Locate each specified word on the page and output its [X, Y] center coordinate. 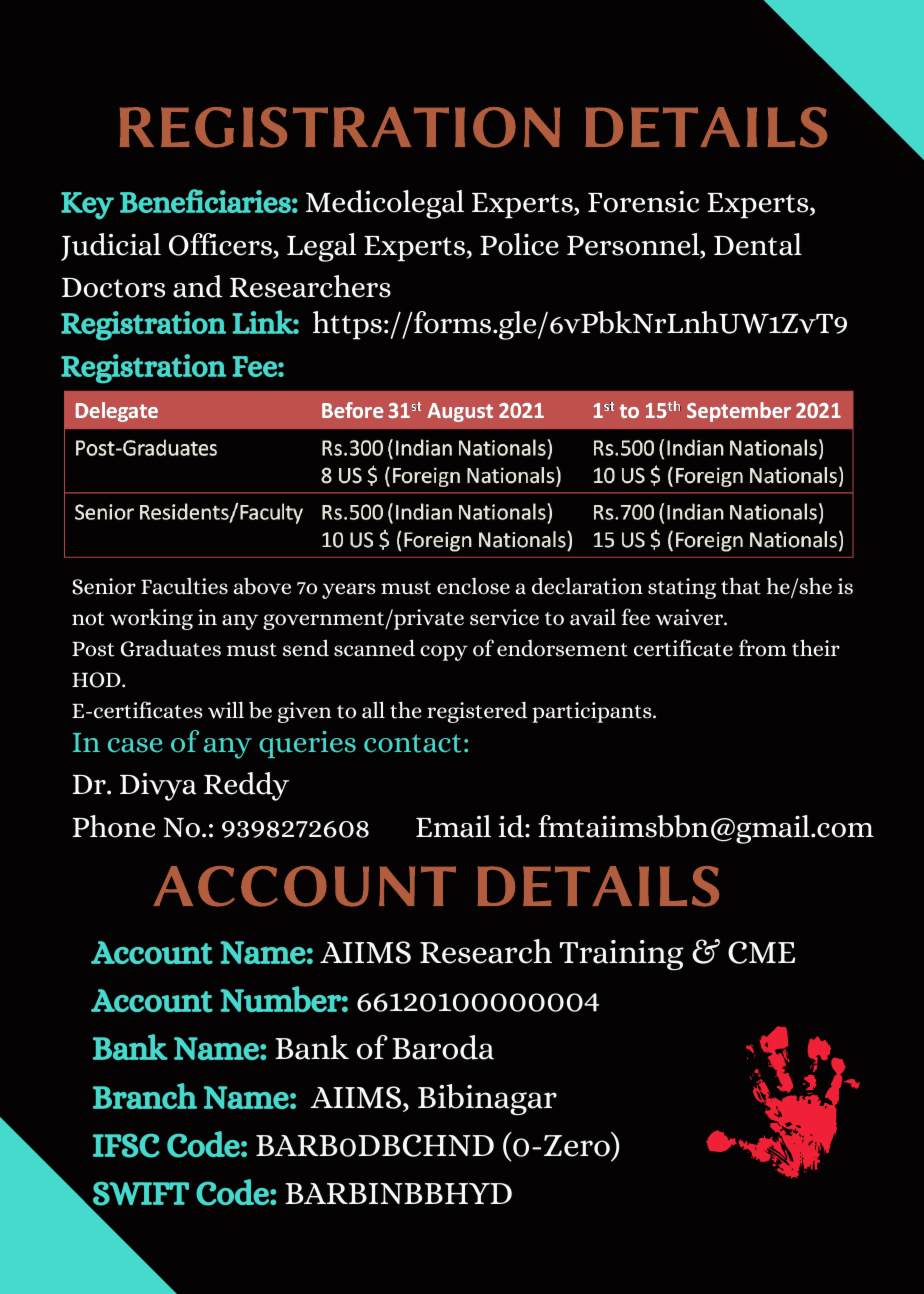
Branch [145, 1096]
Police [519, 244]
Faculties [184, 586]
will [226, 710]
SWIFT [141, 1193]
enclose [473, 586]
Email [453, 826]
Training [622, 955]
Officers [221, 245]
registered [477, 712]
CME [761, 952]
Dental [758, 244]
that [741, 586]
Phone [114, 826]
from [763, 648]
